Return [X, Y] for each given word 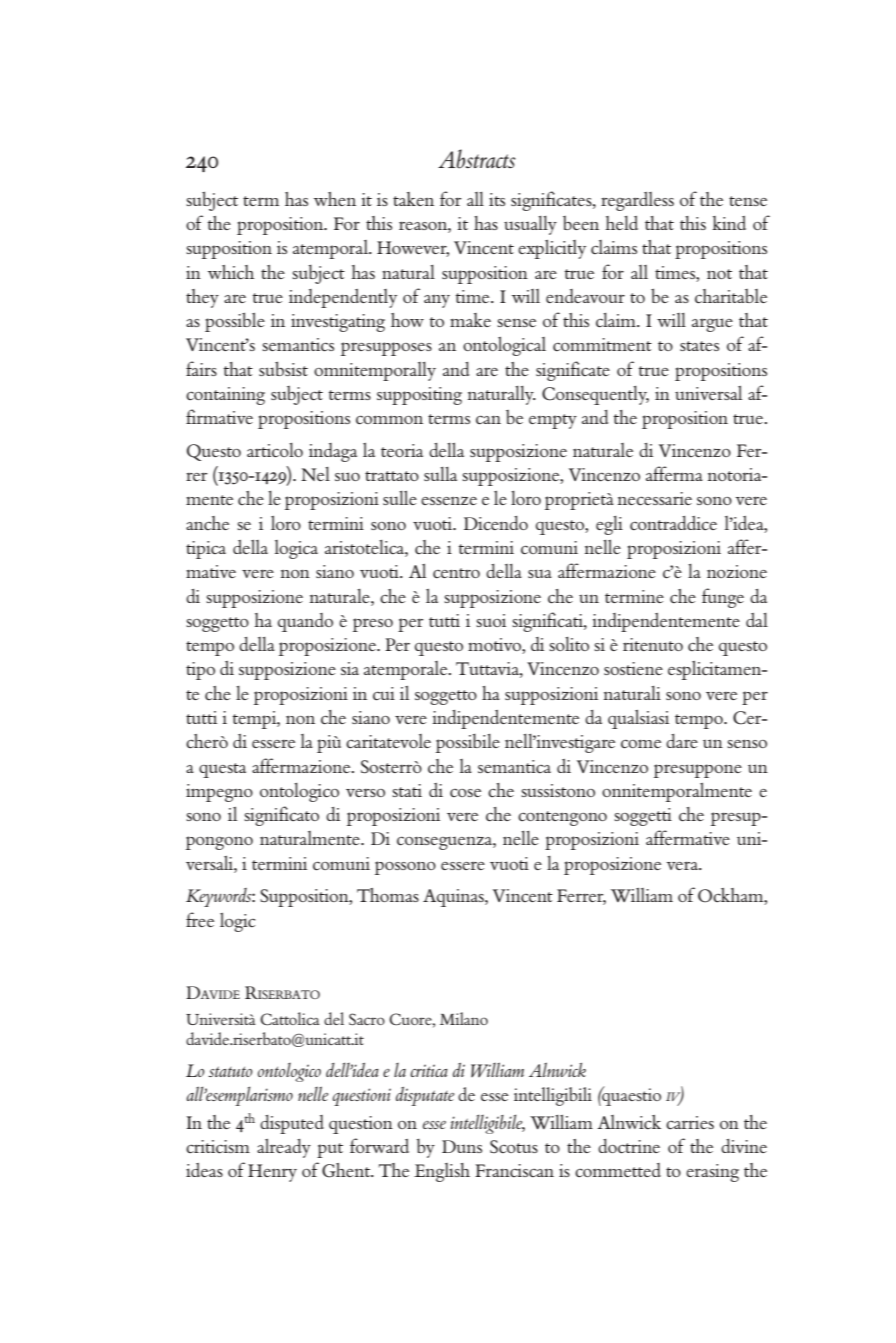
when [335, 199]
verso [365, 792]
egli [609, 525]
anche [207, 523]
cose [465, 793]
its [497, 199]
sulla [440, 474]
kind [729, 223]
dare [682, 741]
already [284, 1148]
